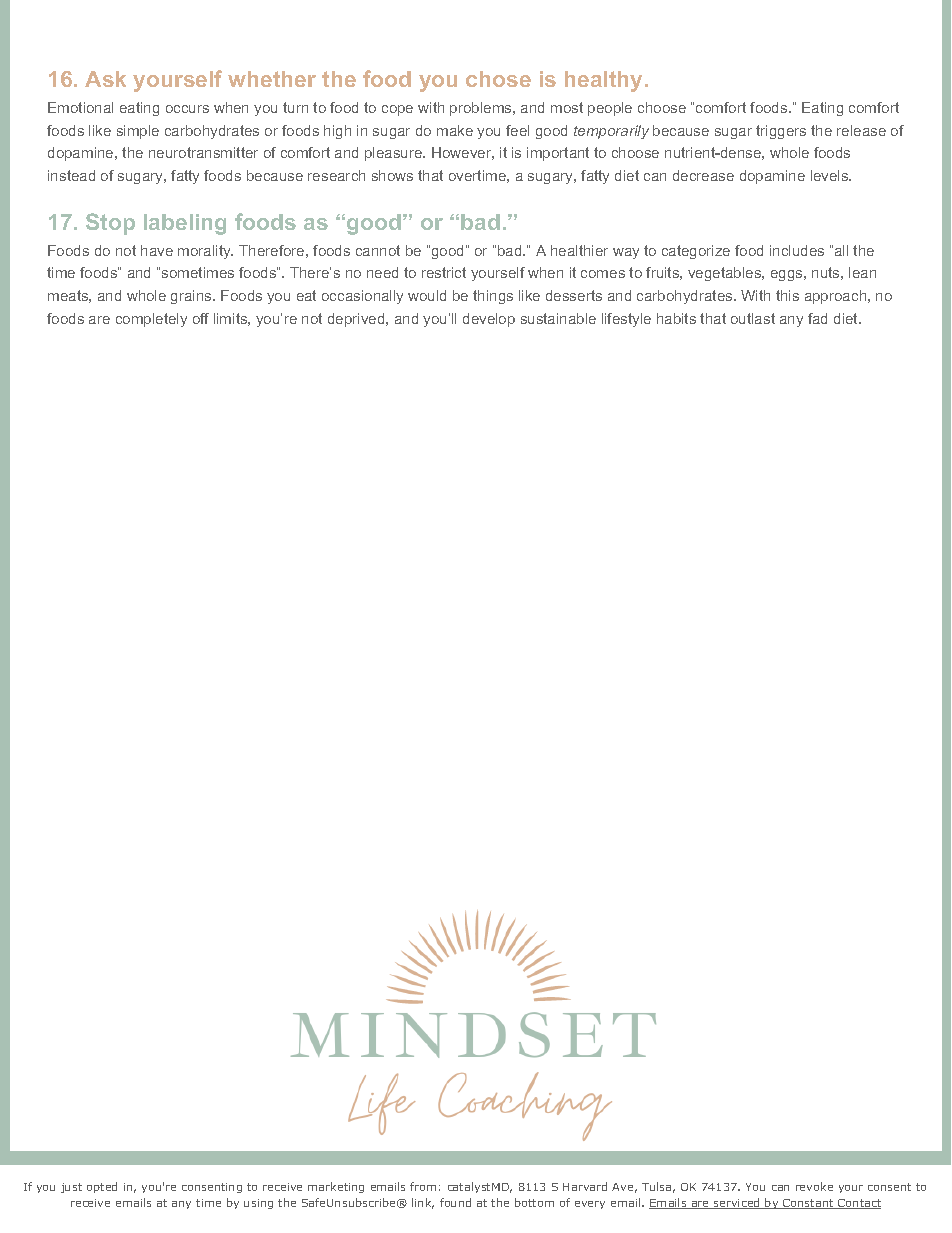 Image resolution: width=952 pixels, height=1233 pixels. I want to click on completely, so click(151, 320).
